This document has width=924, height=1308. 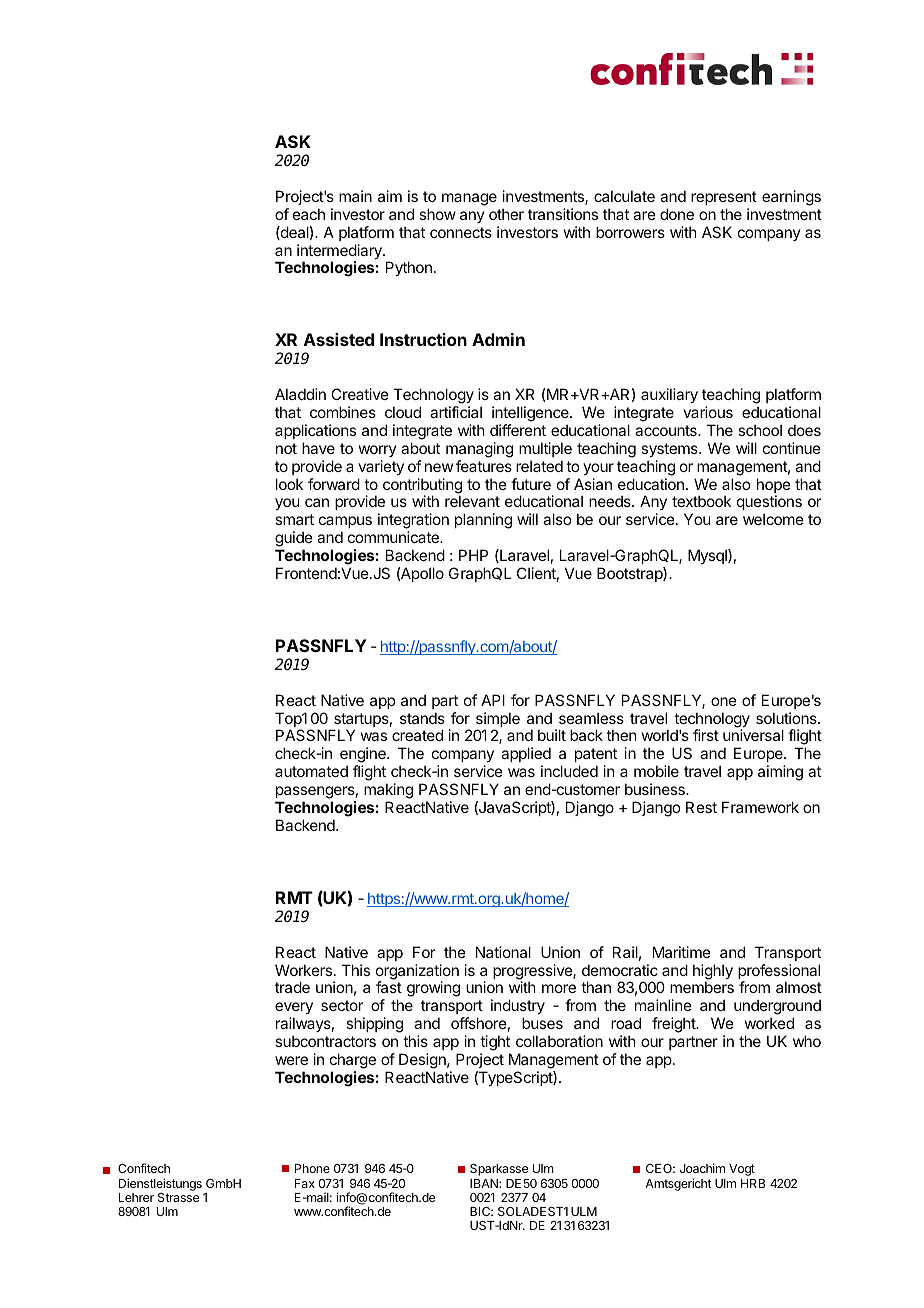 I want to click on API, so click(x=493, y=700).
